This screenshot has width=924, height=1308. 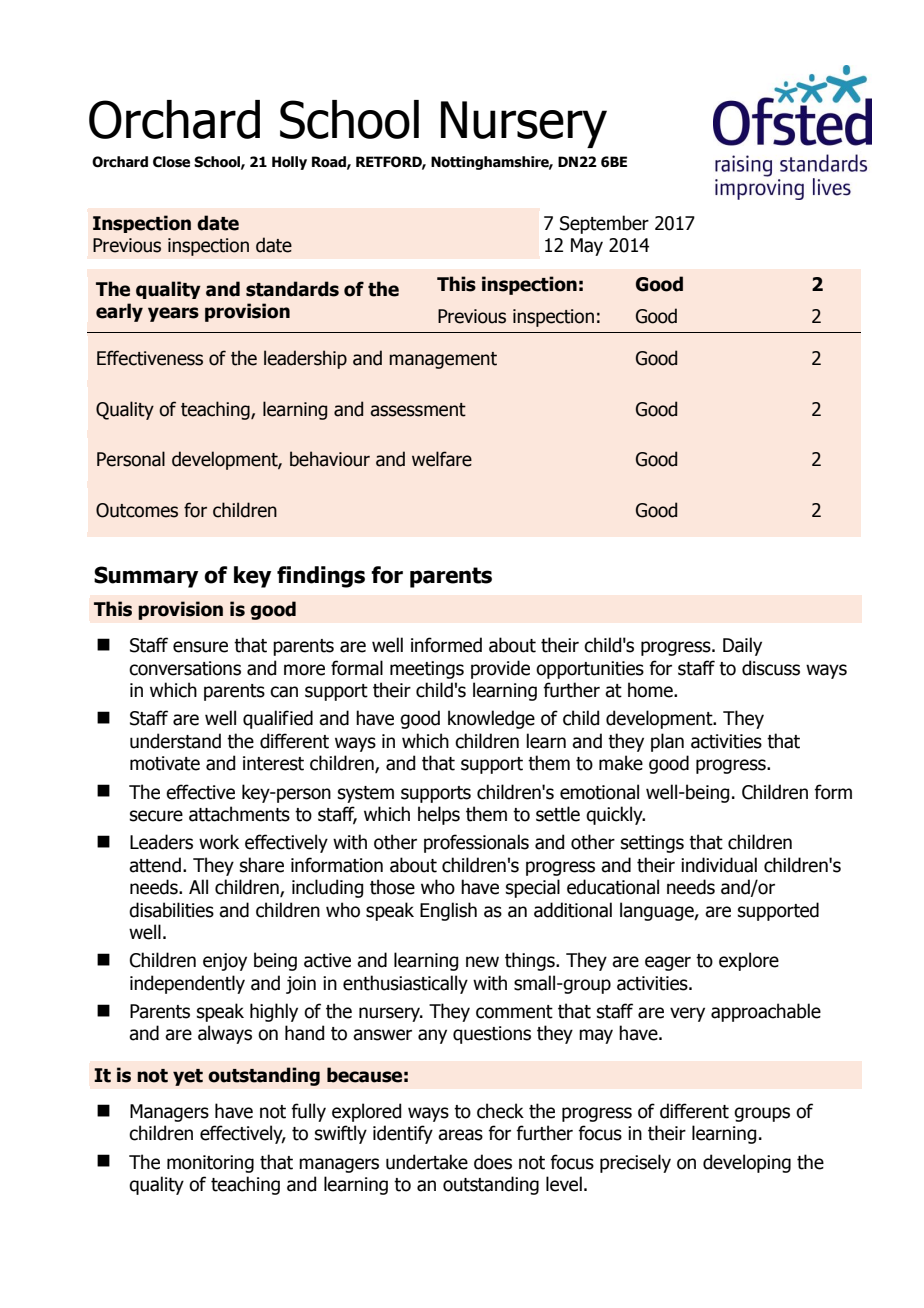 I want to click on September, so click(x=604, y=224).
